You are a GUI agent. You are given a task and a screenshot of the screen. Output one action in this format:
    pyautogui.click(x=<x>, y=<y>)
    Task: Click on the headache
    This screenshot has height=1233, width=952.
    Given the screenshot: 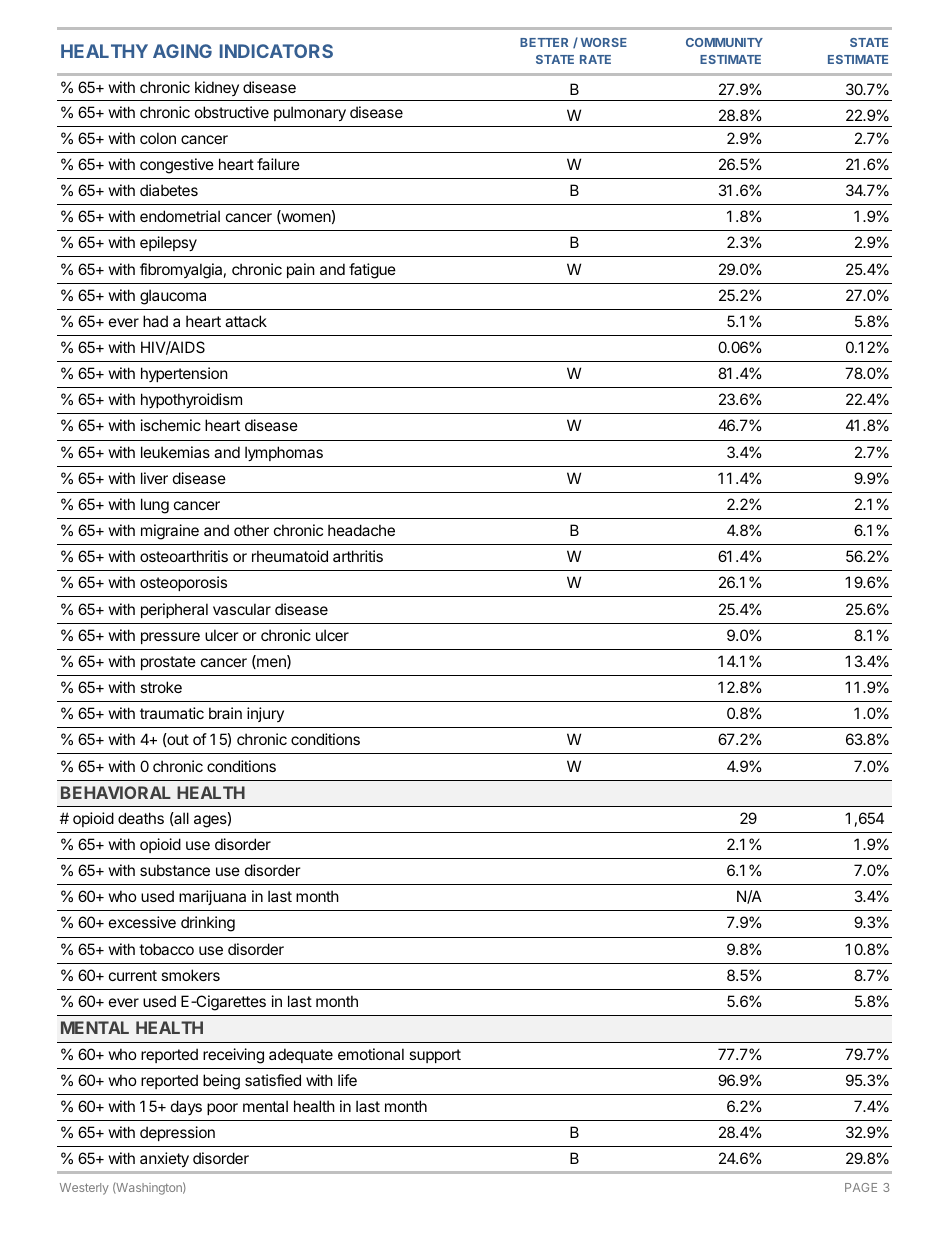 What is the action you would take?
    pyautogui.click(x=361, y=530)
